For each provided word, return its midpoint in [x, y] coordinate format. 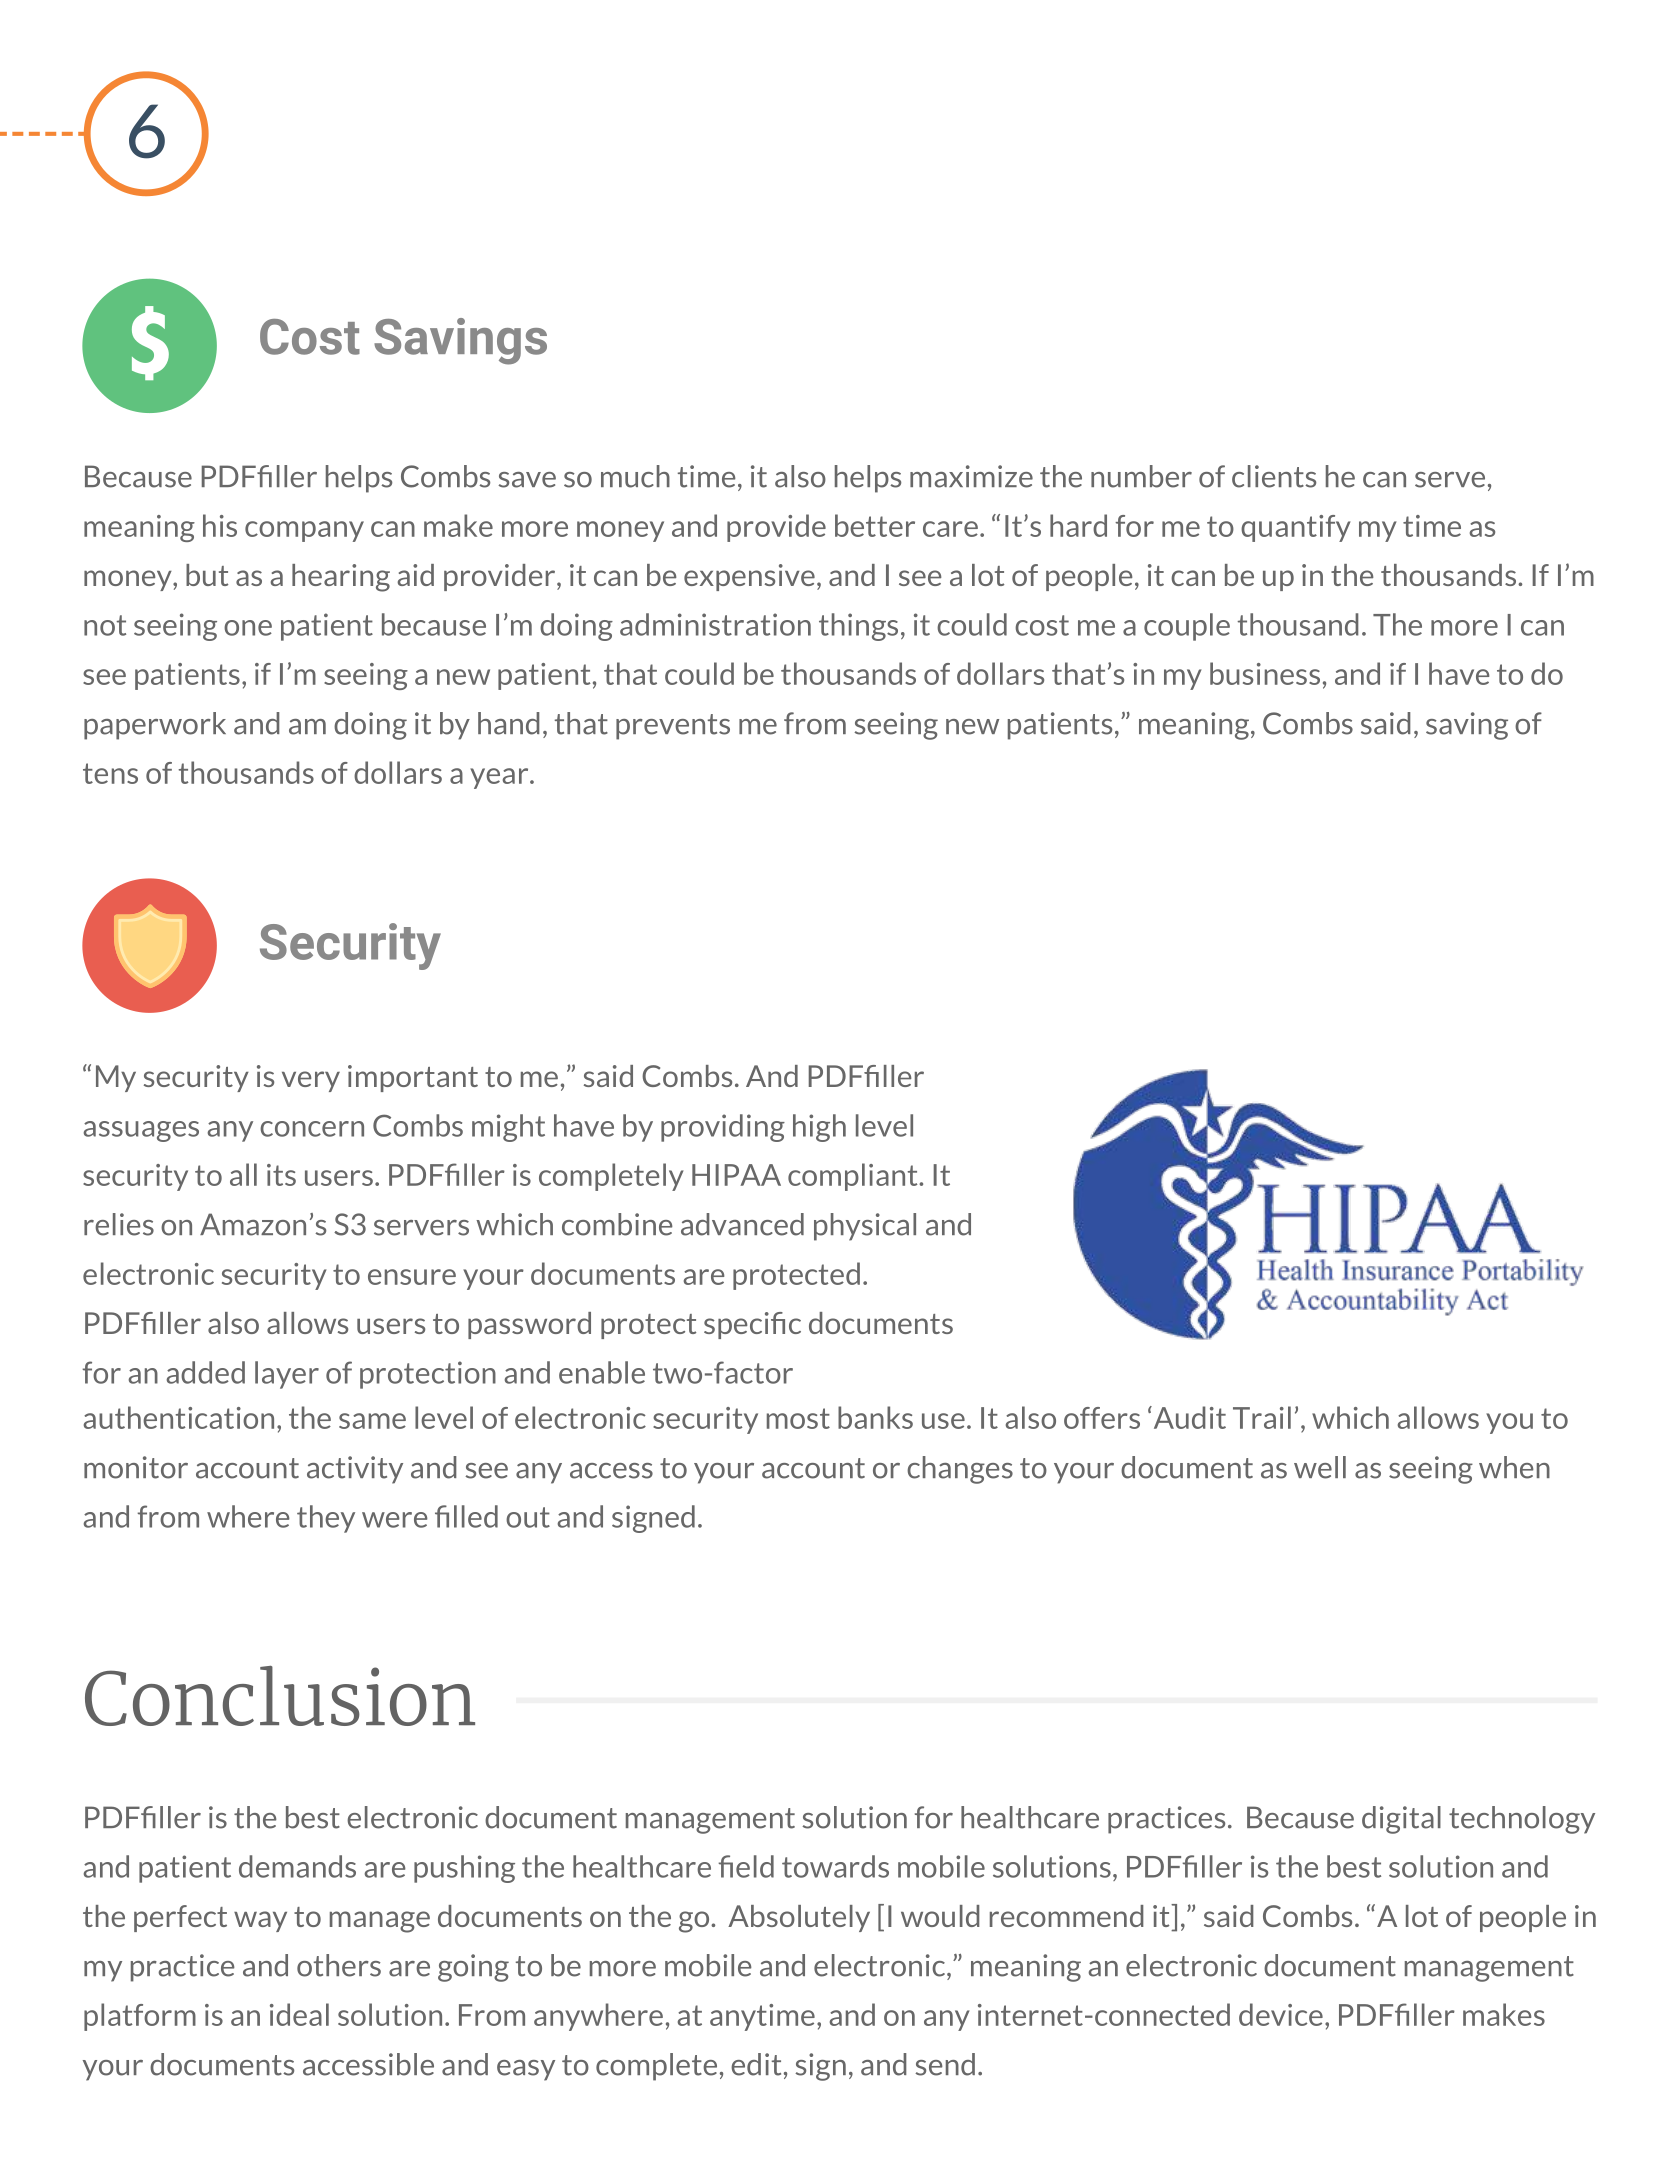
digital [1401, 1820]
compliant [854, 1177]
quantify [1296, 528]
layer [287, 1375]
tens [110, 773]
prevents [673, 727]
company [304, 531]
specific [752, 1325]
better [875, 525]
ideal [299, 2014]
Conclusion [280, 1696]
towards [835, 1866]
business [1265, 673]
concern [312, 1129]
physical [865, 1227]
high [819, 1128]
